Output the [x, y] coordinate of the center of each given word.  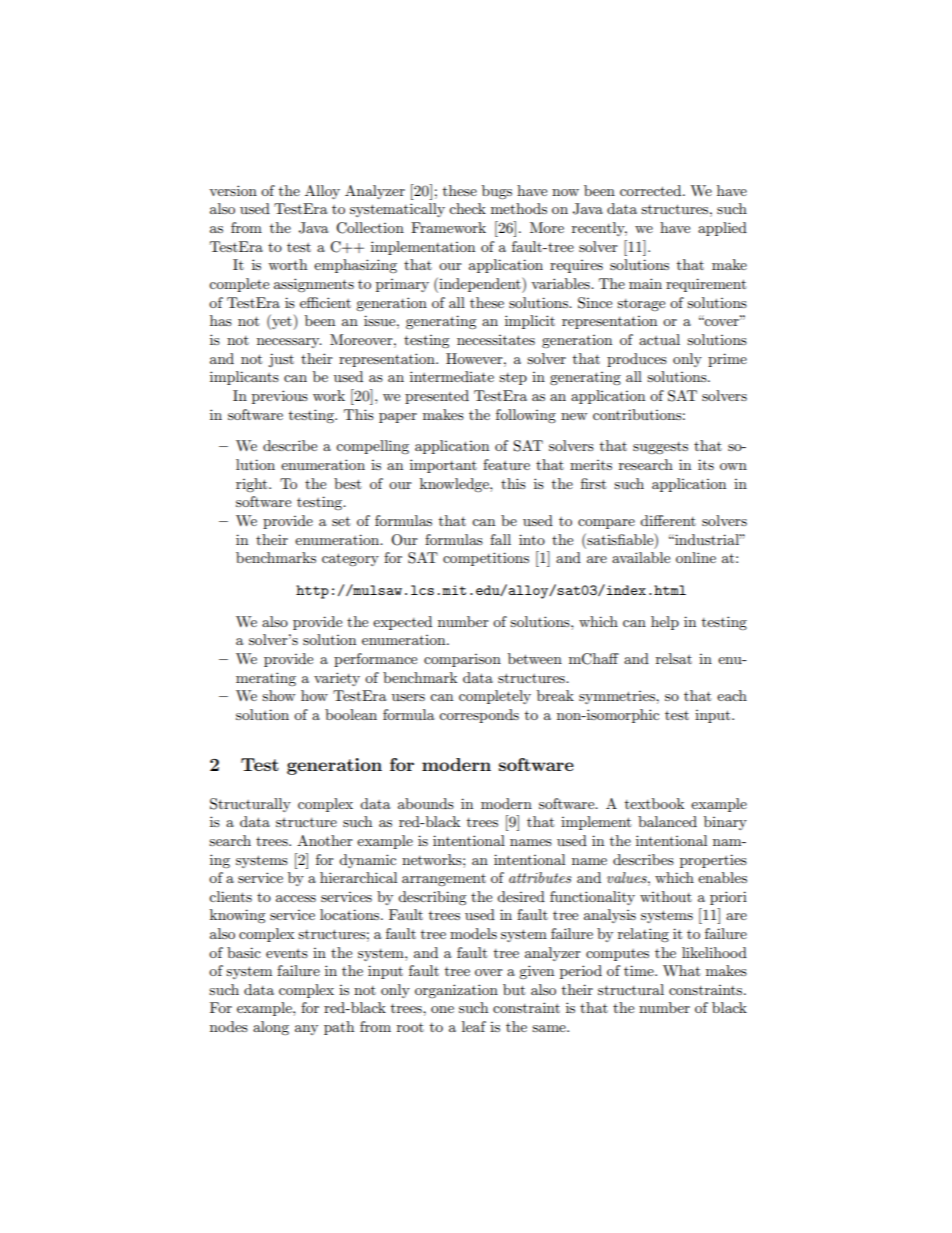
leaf [474, 1026]
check [467, 208]
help [665, 623]
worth [287, 264]
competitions [486, 559]
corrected [652, 190]
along [271, 1028]
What [681, 970]
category [350, 559]
